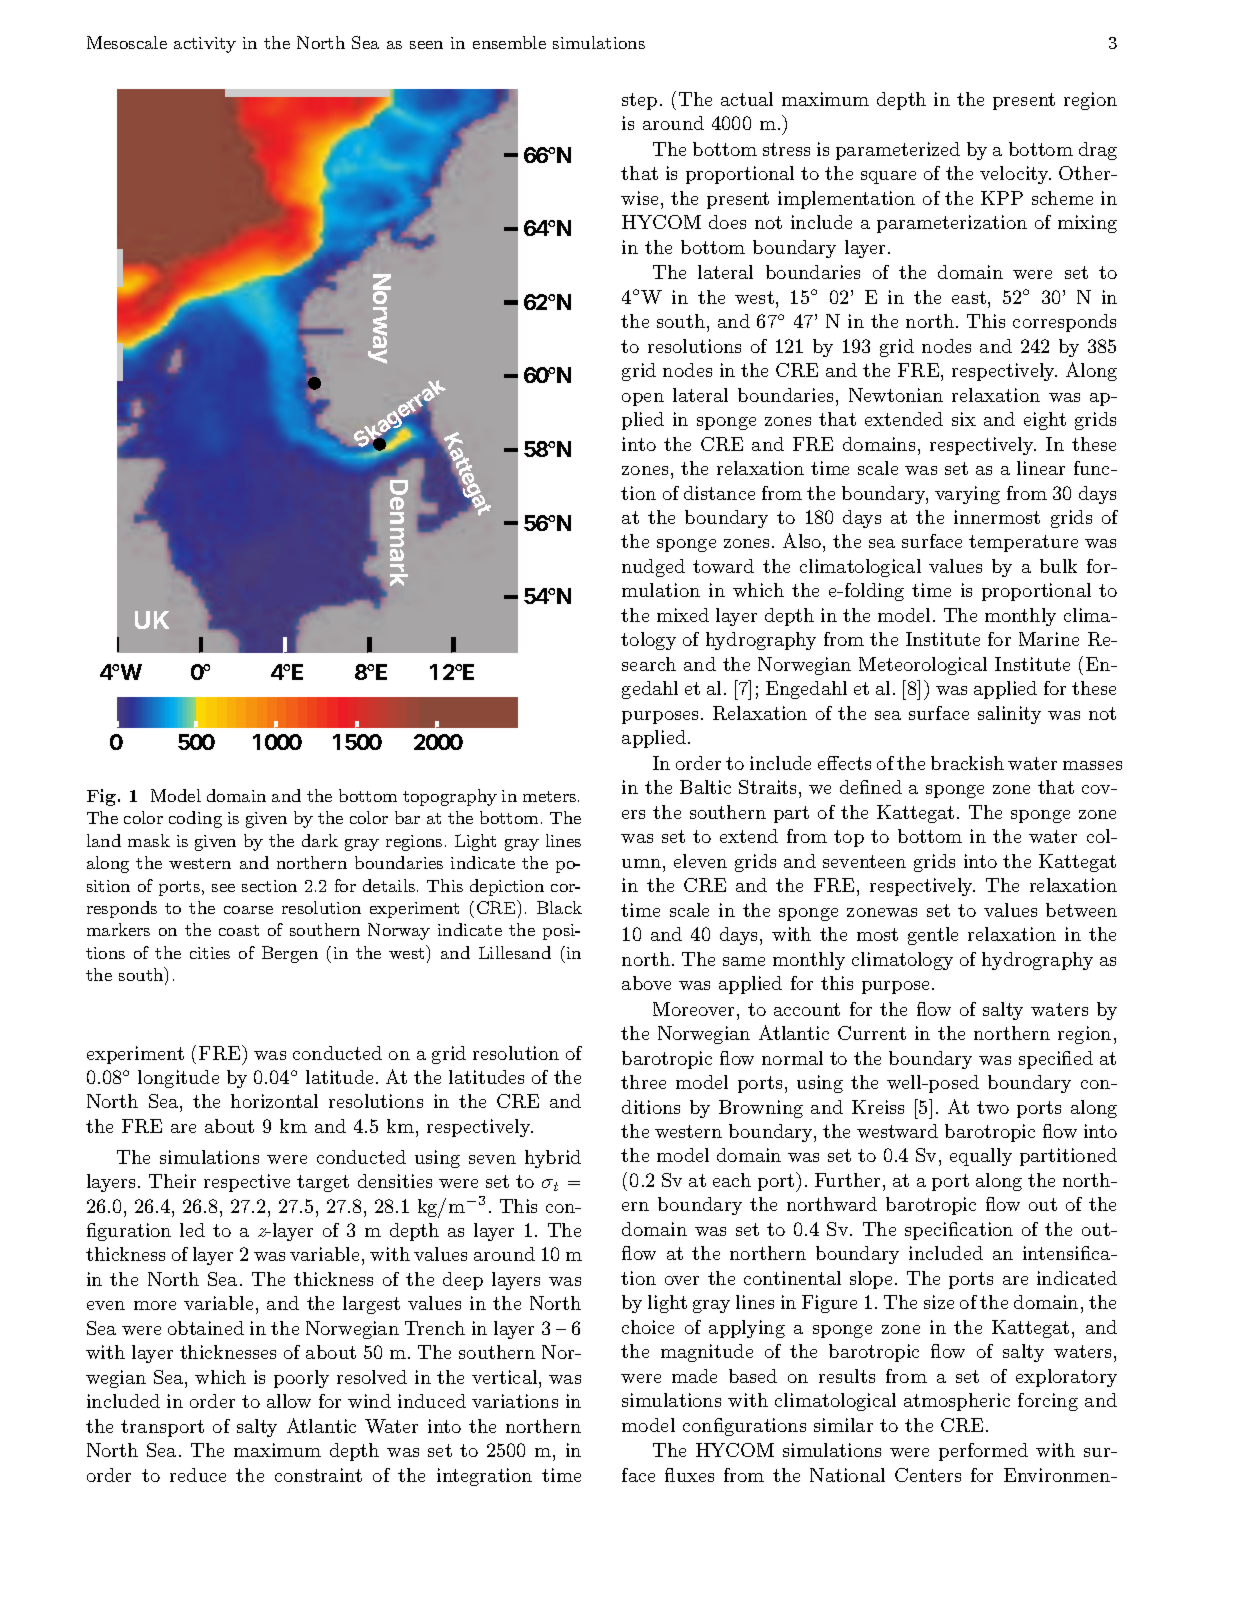 The height and width of the document is (1621, 1253). What do you see at coordinates (967, 763) in the document?
I see `brackish` at bounding box center [967, 763].
